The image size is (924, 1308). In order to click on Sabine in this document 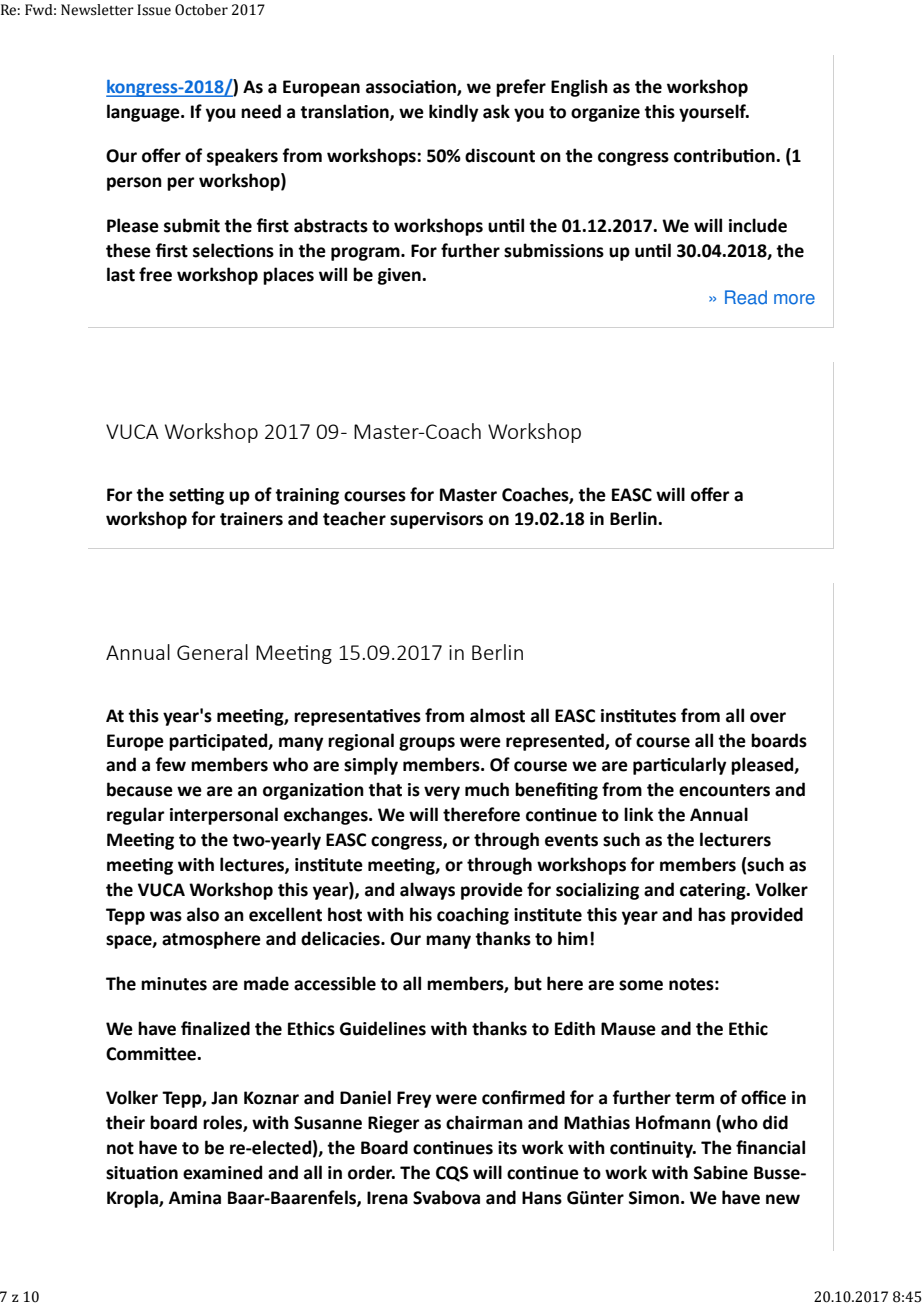, I will do `click(721, 1172)`.
